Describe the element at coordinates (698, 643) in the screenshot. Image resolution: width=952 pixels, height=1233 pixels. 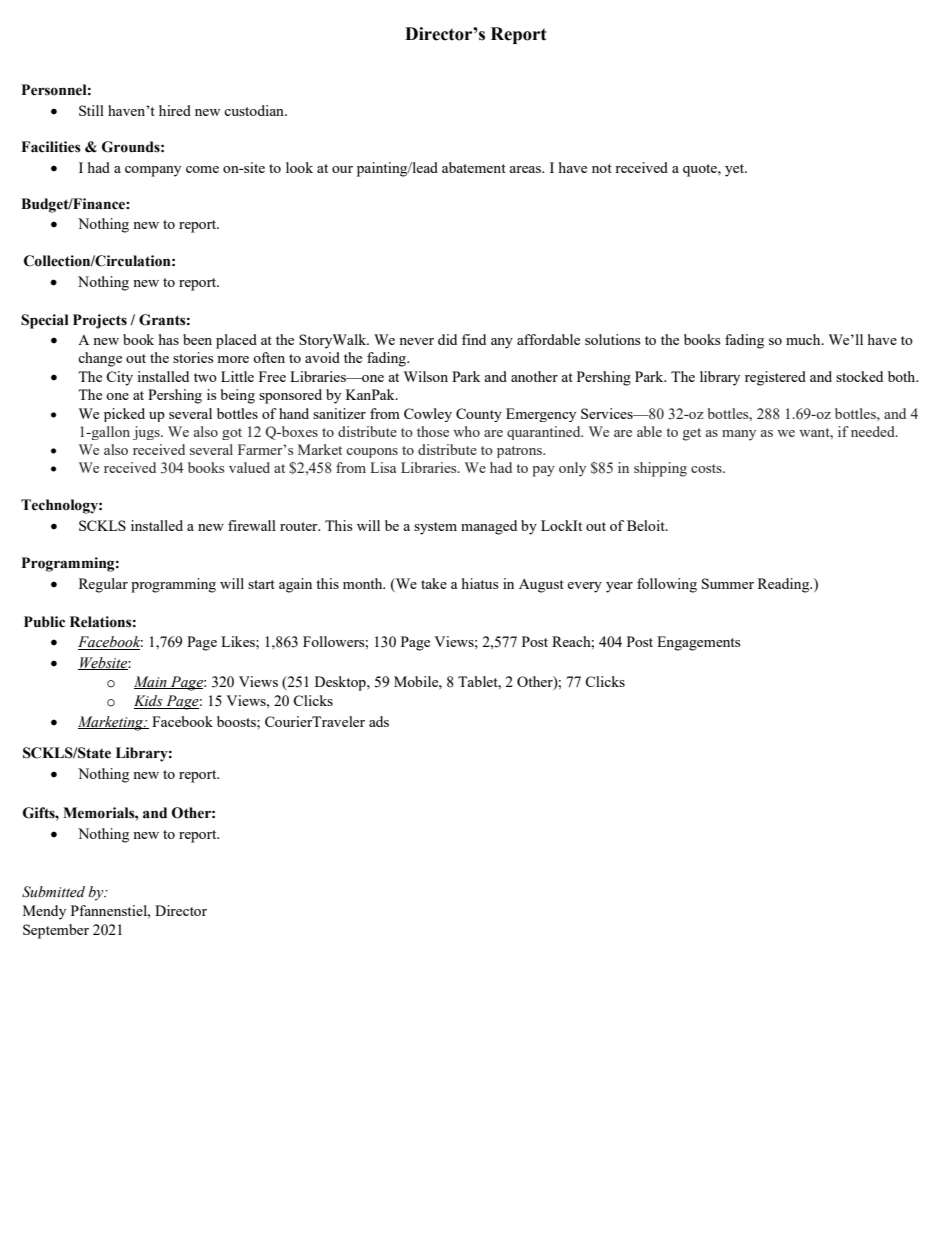
I see `Engagements` at that location.
